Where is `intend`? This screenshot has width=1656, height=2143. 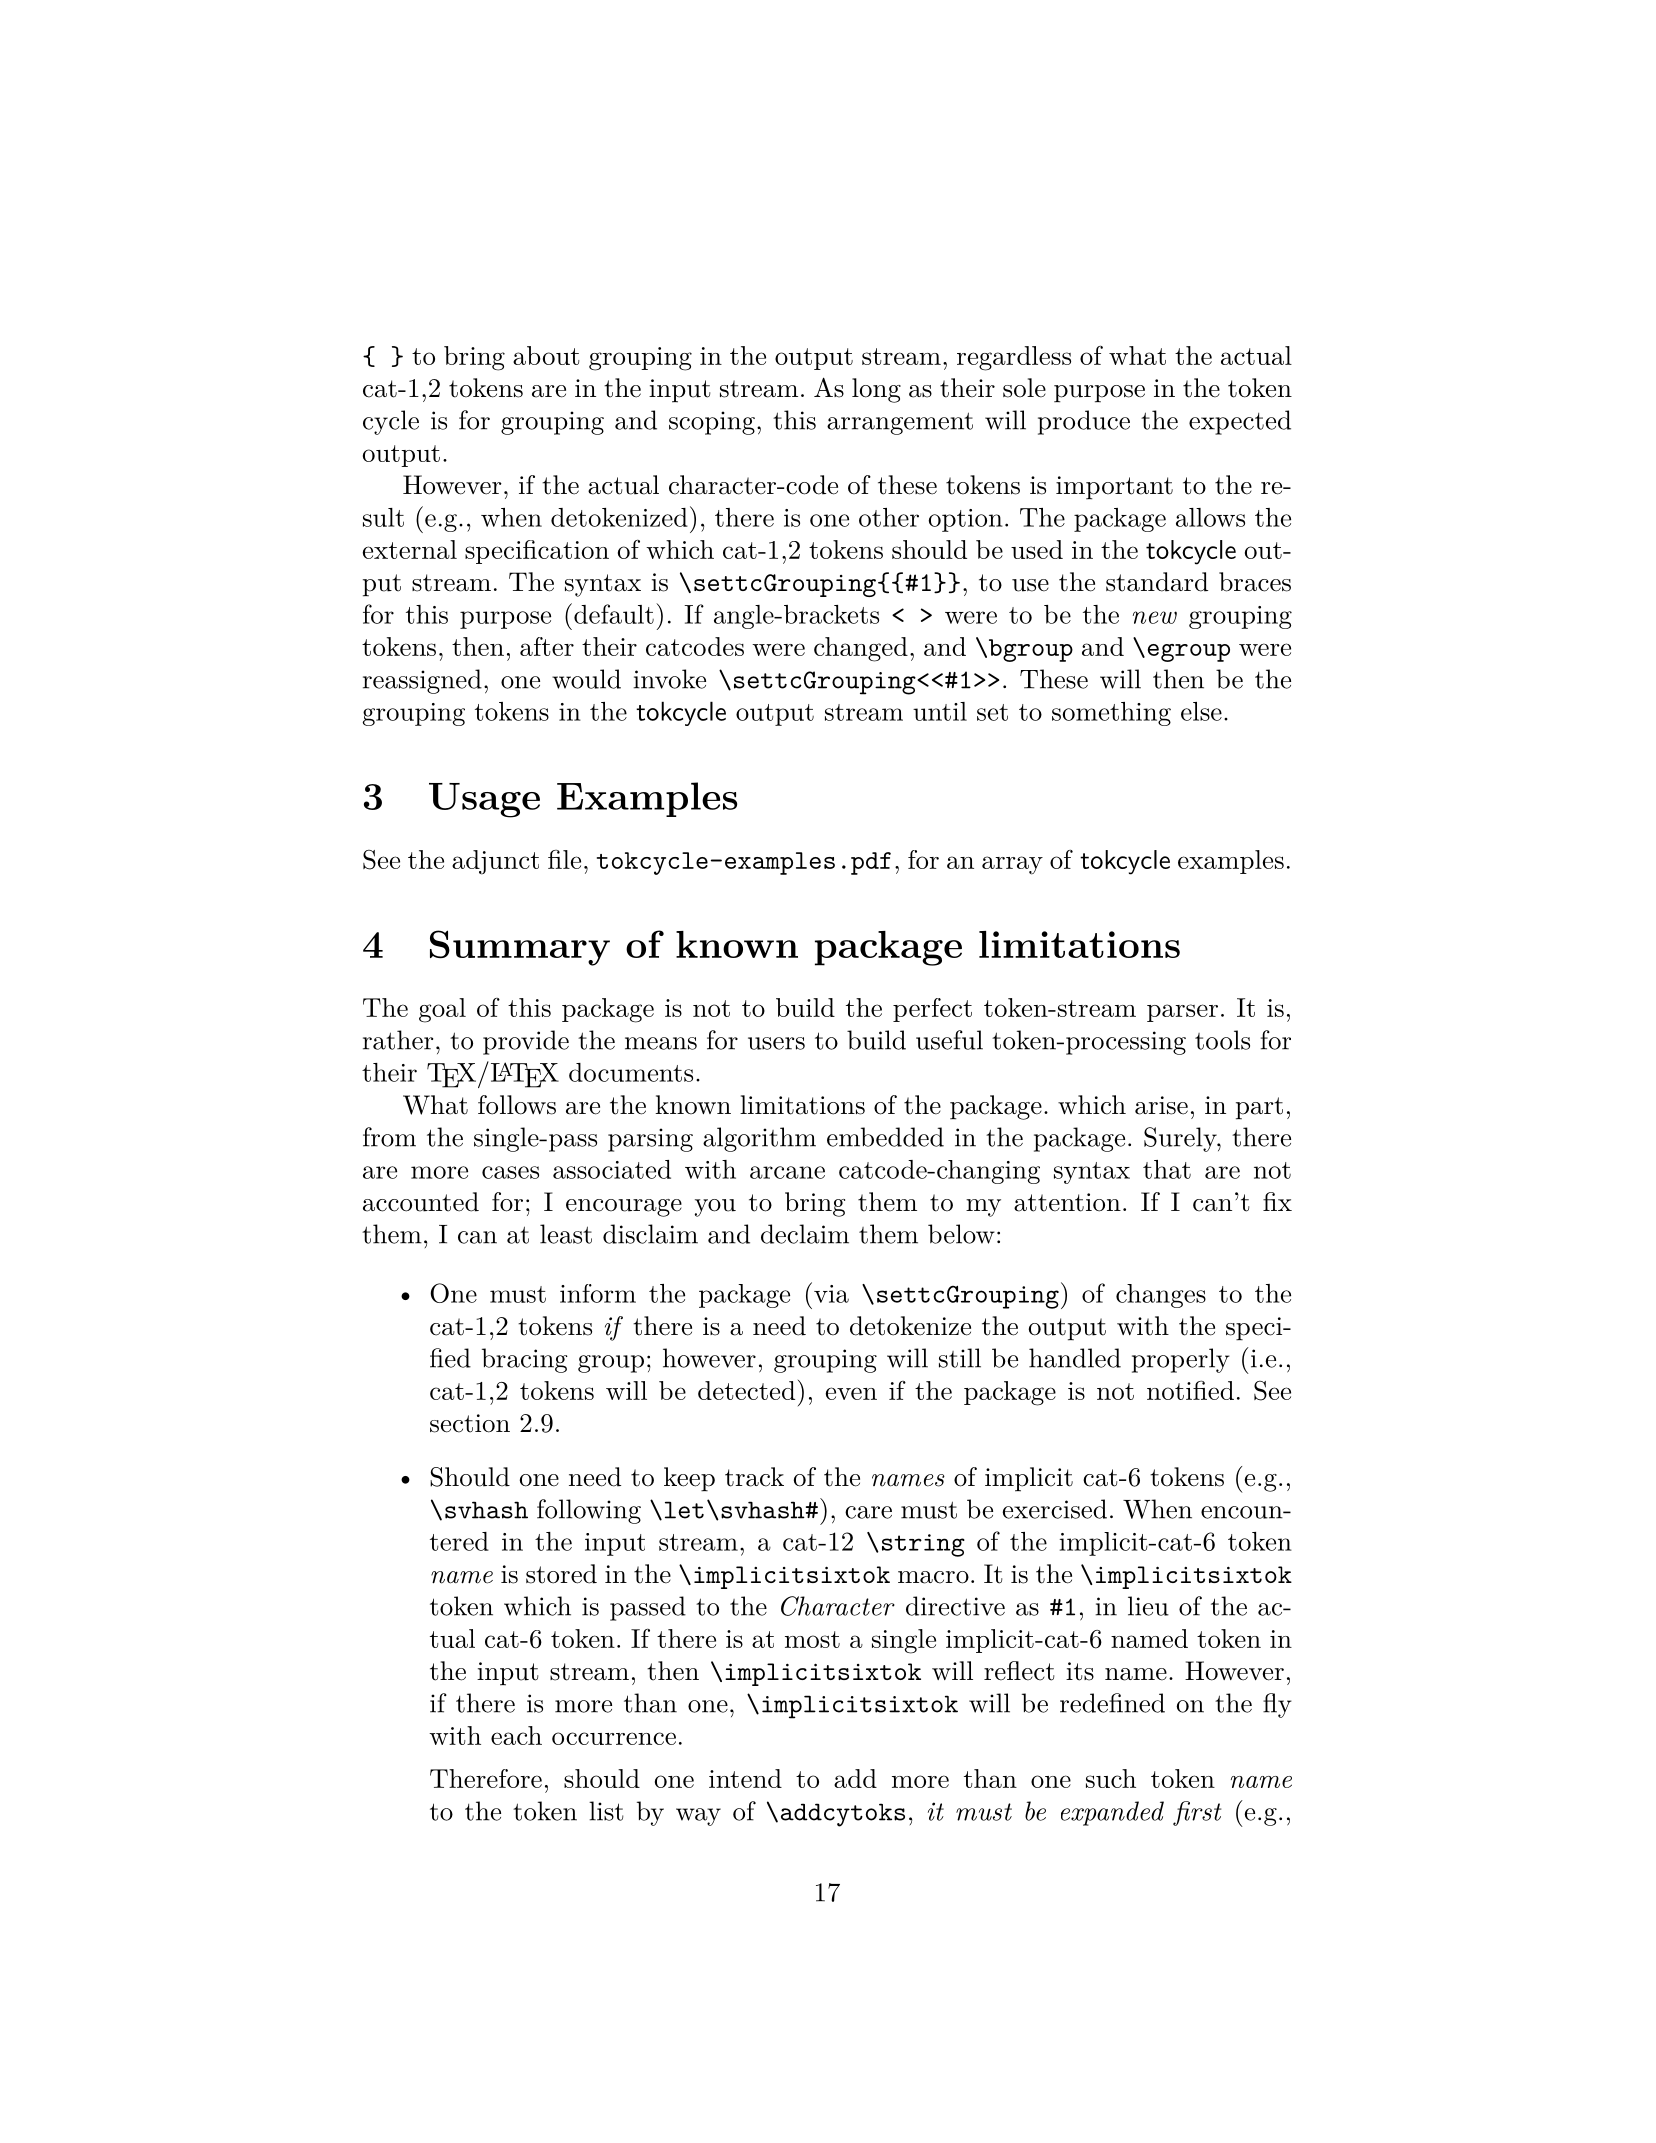
intend is located at coordinates (745, 1778).
